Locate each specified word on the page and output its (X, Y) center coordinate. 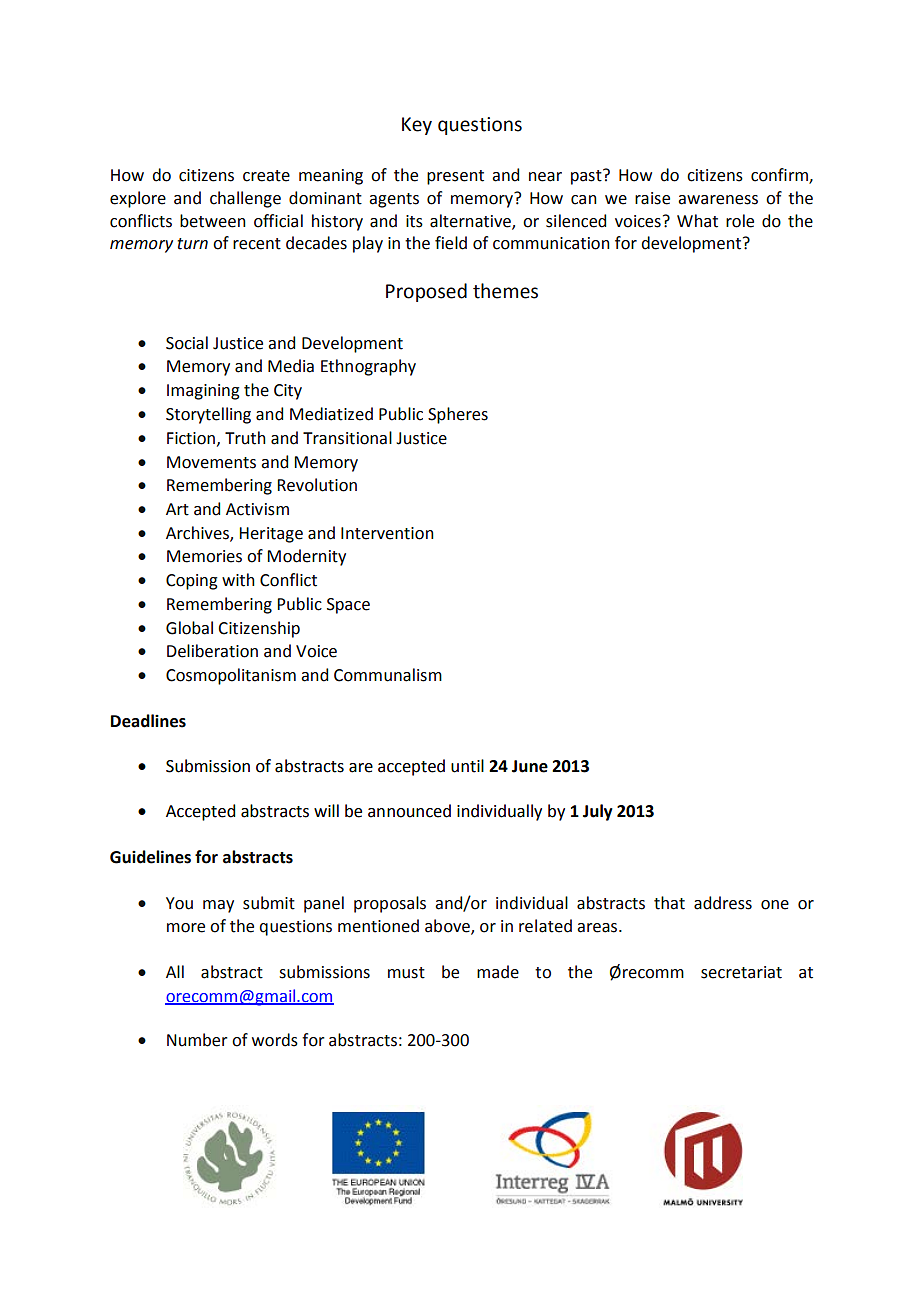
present (455, 177)
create (266, 176)
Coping (192, 582)
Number (197, 1040)
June (530, 766)
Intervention (387, 533)
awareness (718, 200)
